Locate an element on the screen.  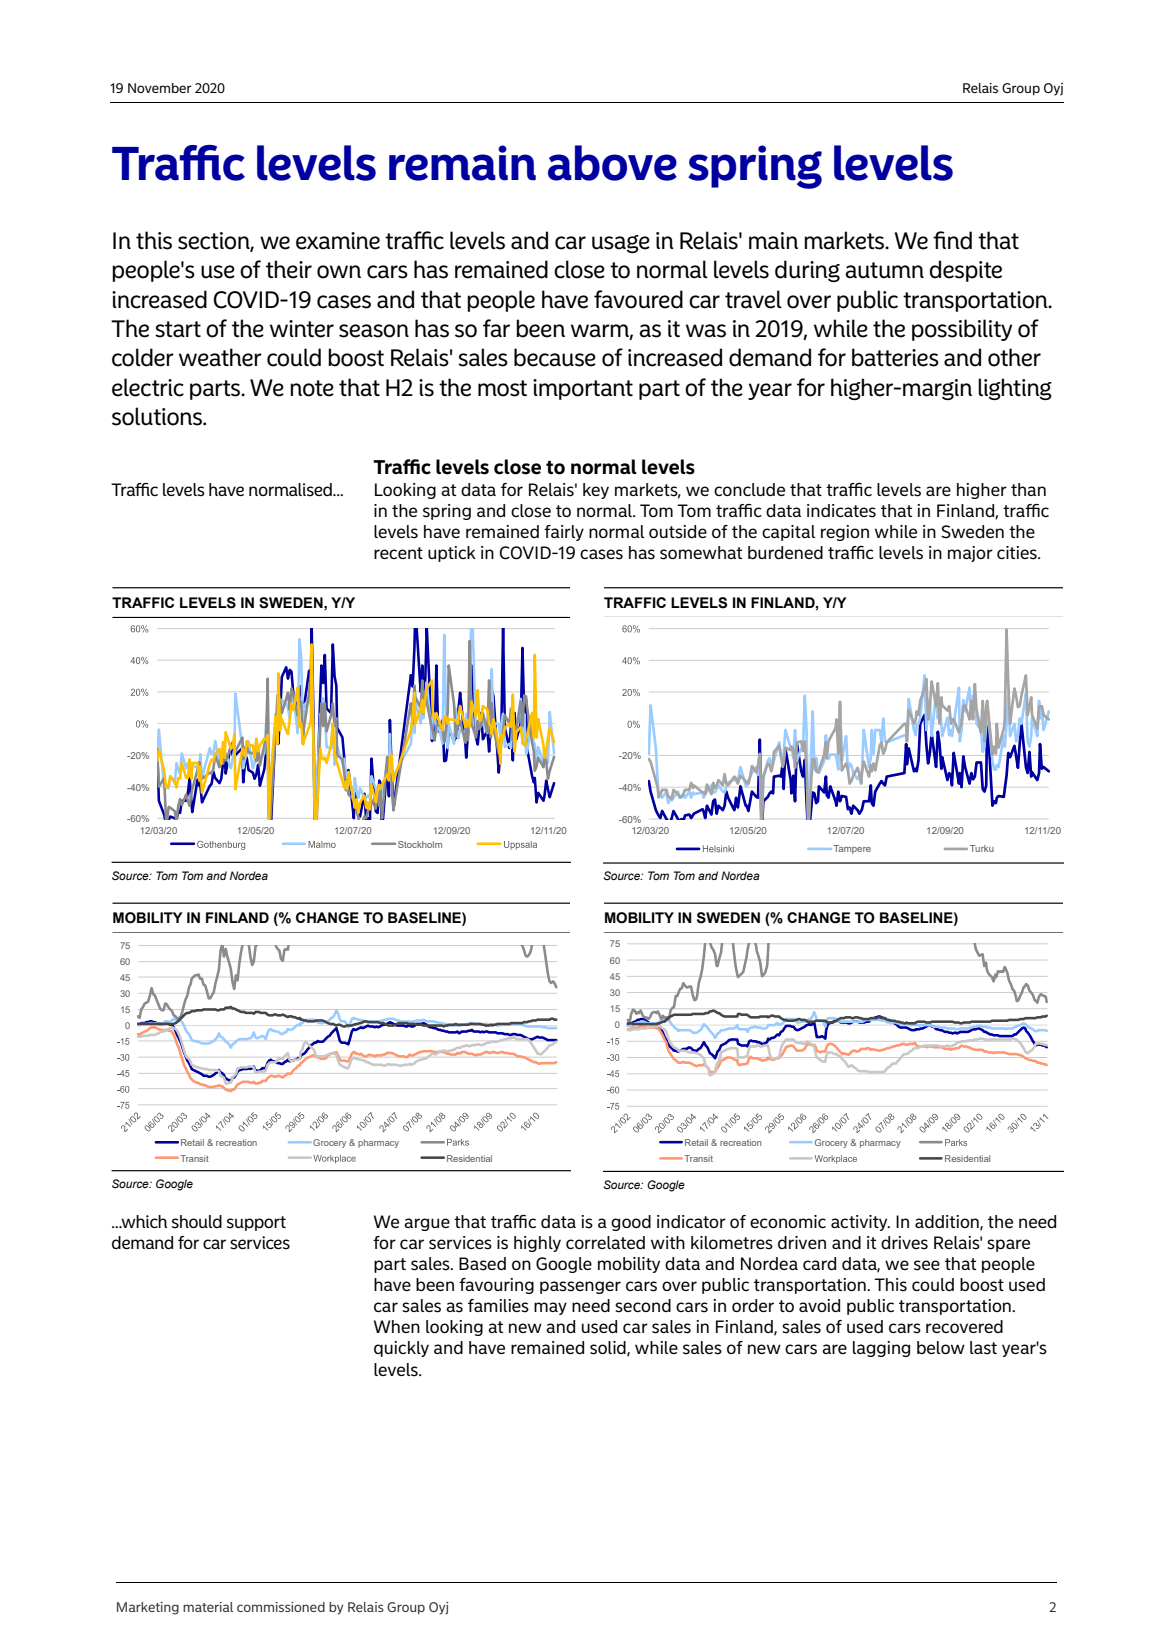
commissioned is located at coordinates (281, 1607).
